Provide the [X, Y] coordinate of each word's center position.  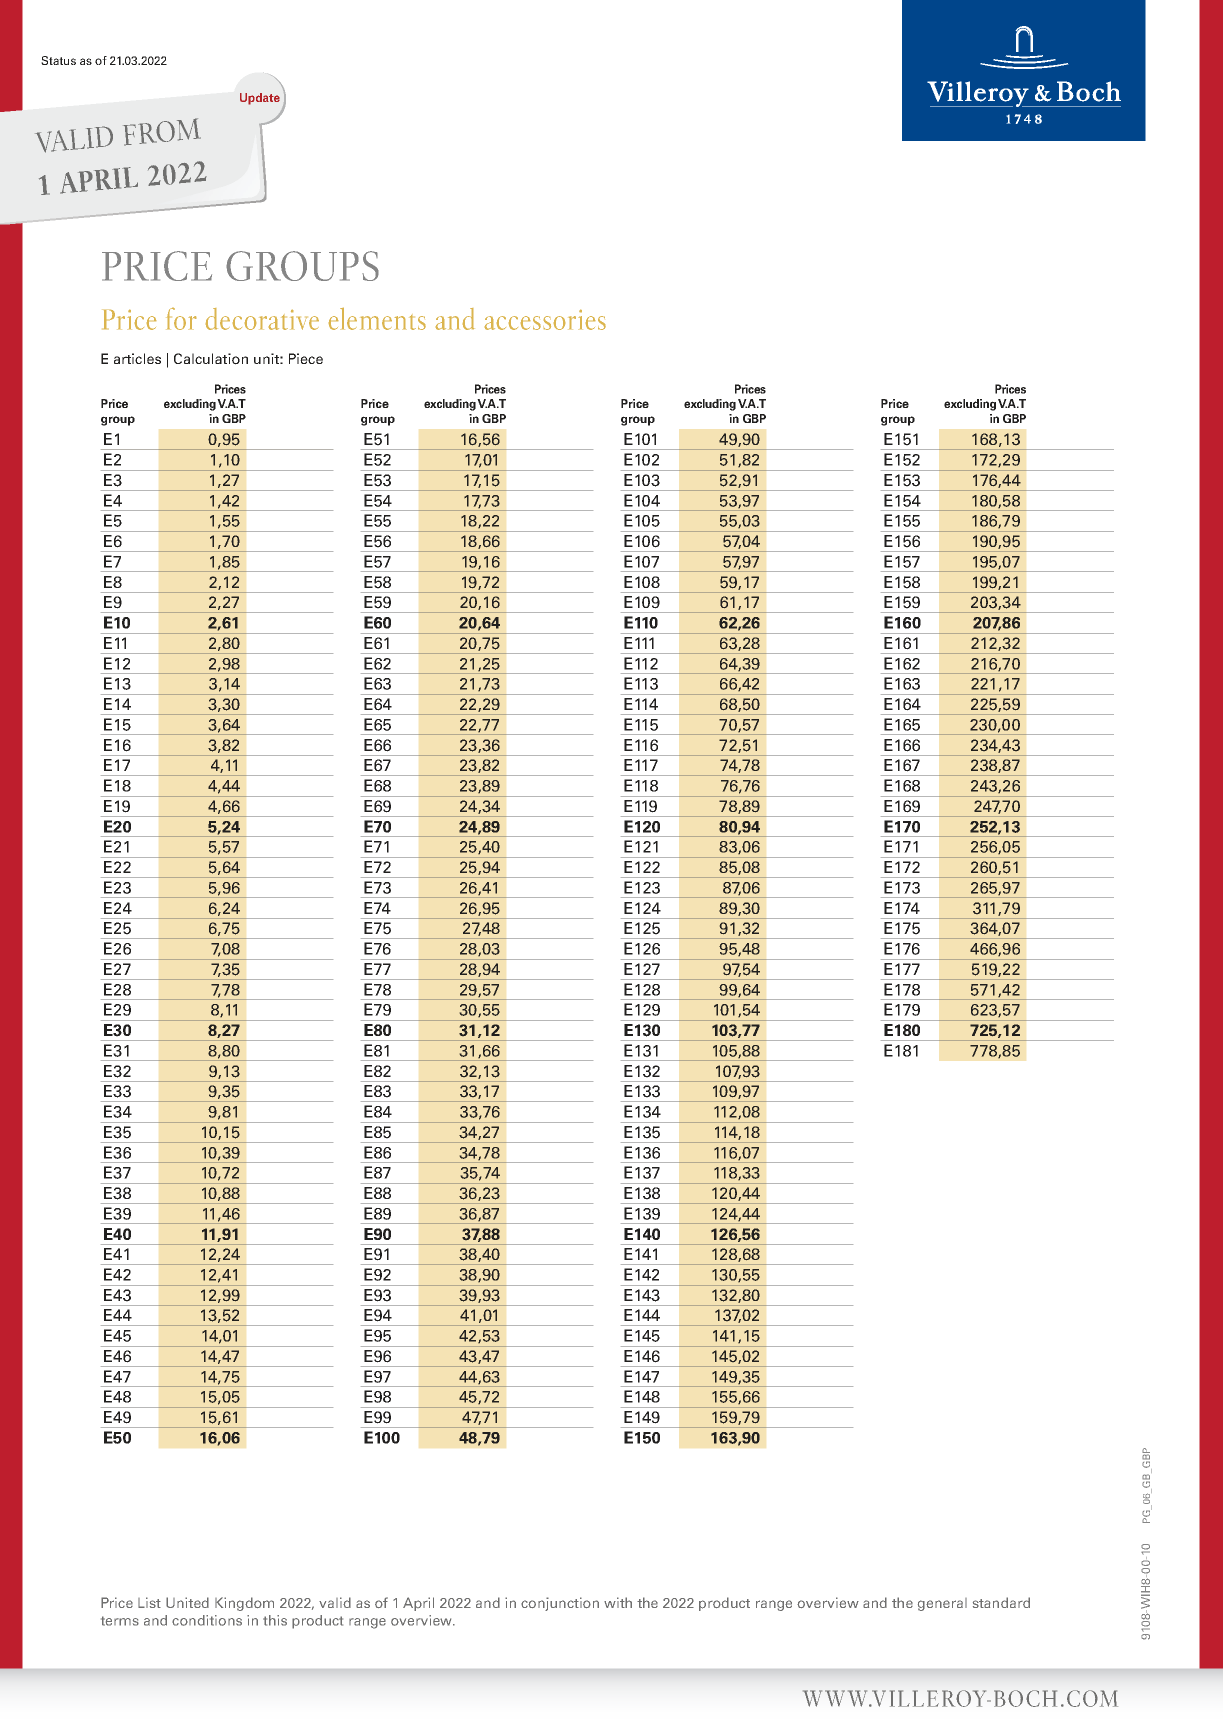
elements [377, 319]
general [942, 1604]
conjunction [560, 1604]
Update [260, 99]
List [149, 1602]
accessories [545, 320]
